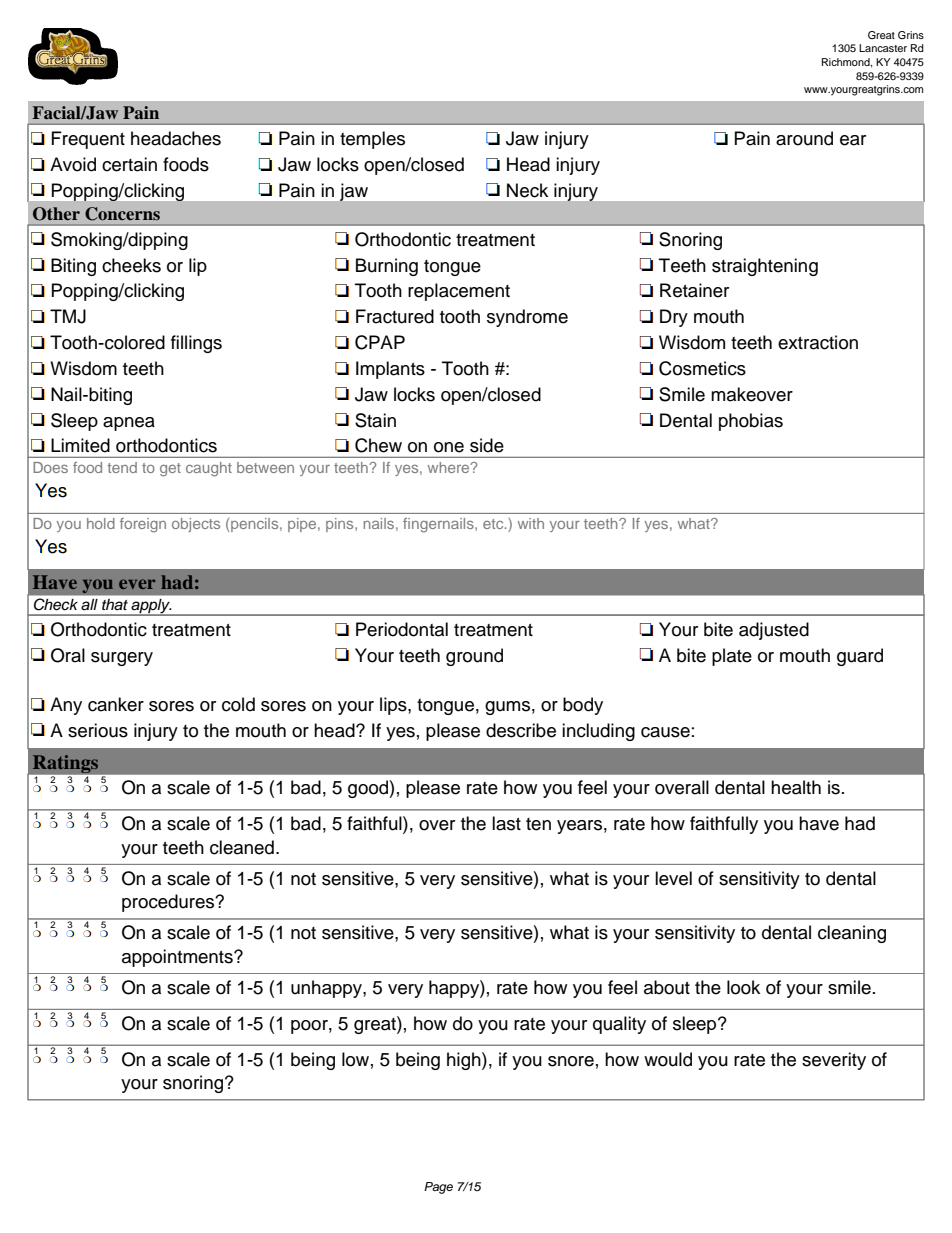 The height and width of the page is (1233, 952). What do you see at coordinates (774, 631) in the page?
I see `adjusted` at bounding box center [774, 631].
